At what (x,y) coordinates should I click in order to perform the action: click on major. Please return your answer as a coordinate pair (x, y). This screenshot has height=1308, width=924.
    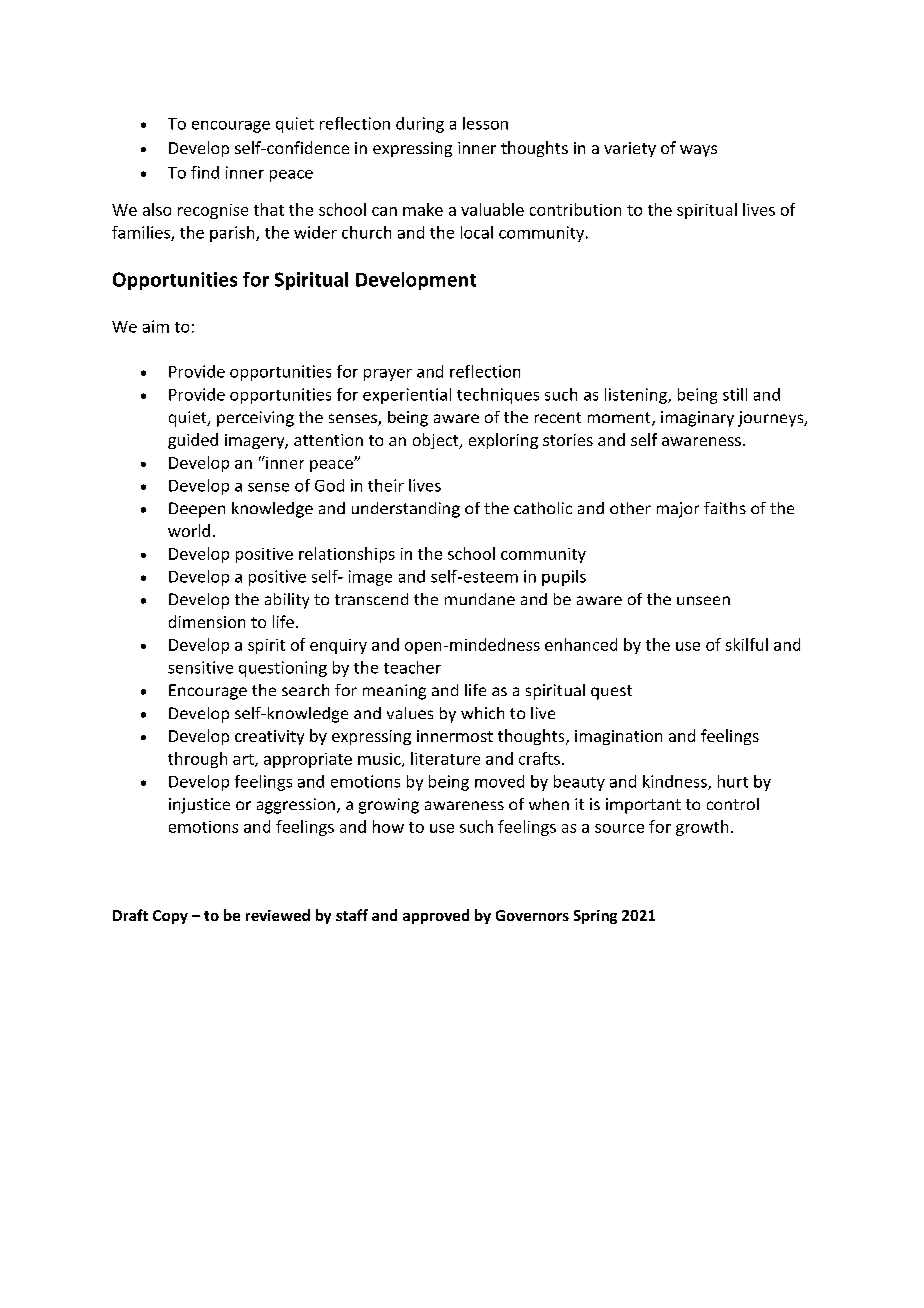
    Looking at the image, I should click on (678, 510).
